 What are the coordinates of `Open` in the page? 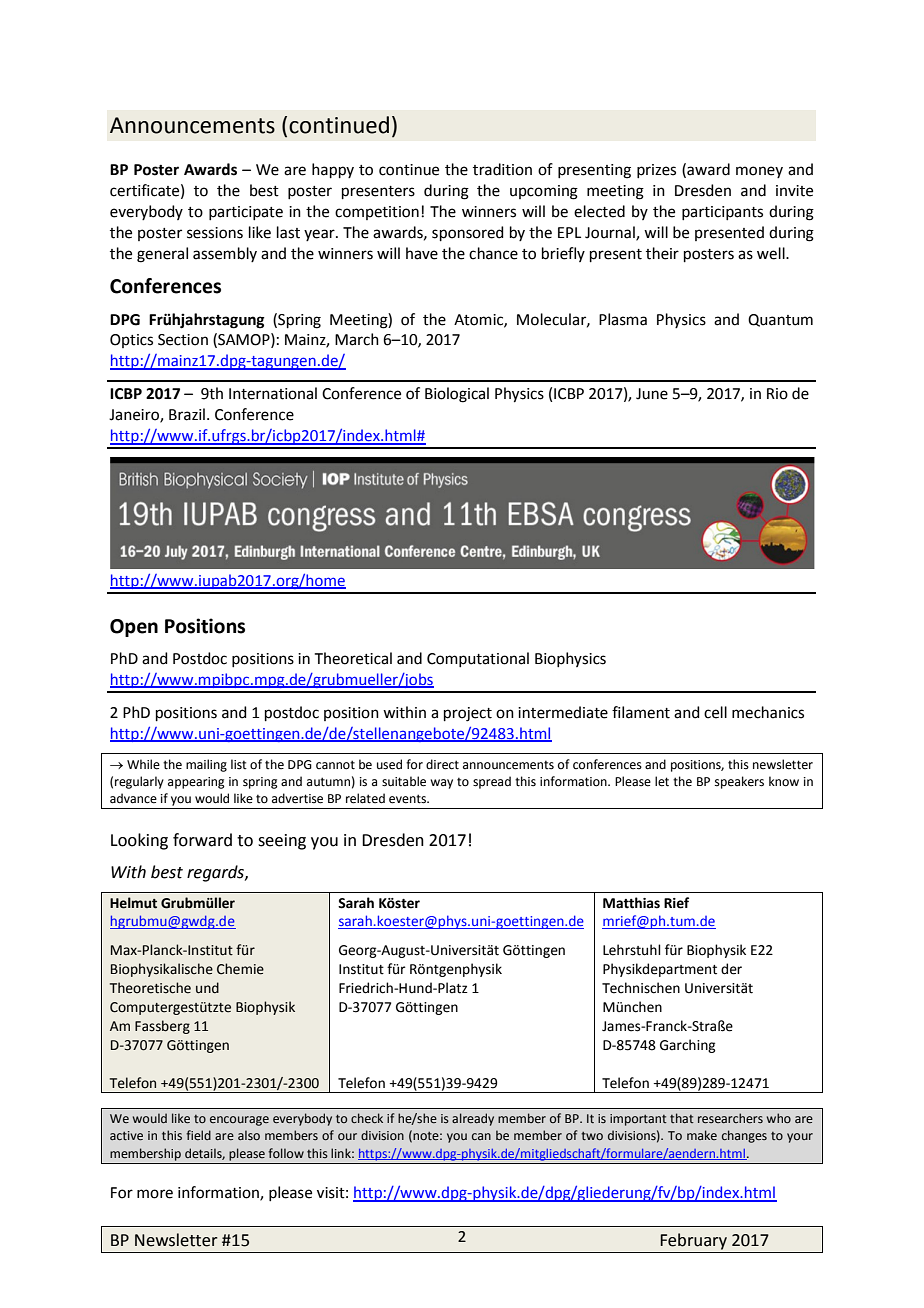 It's located at (134, 628).
